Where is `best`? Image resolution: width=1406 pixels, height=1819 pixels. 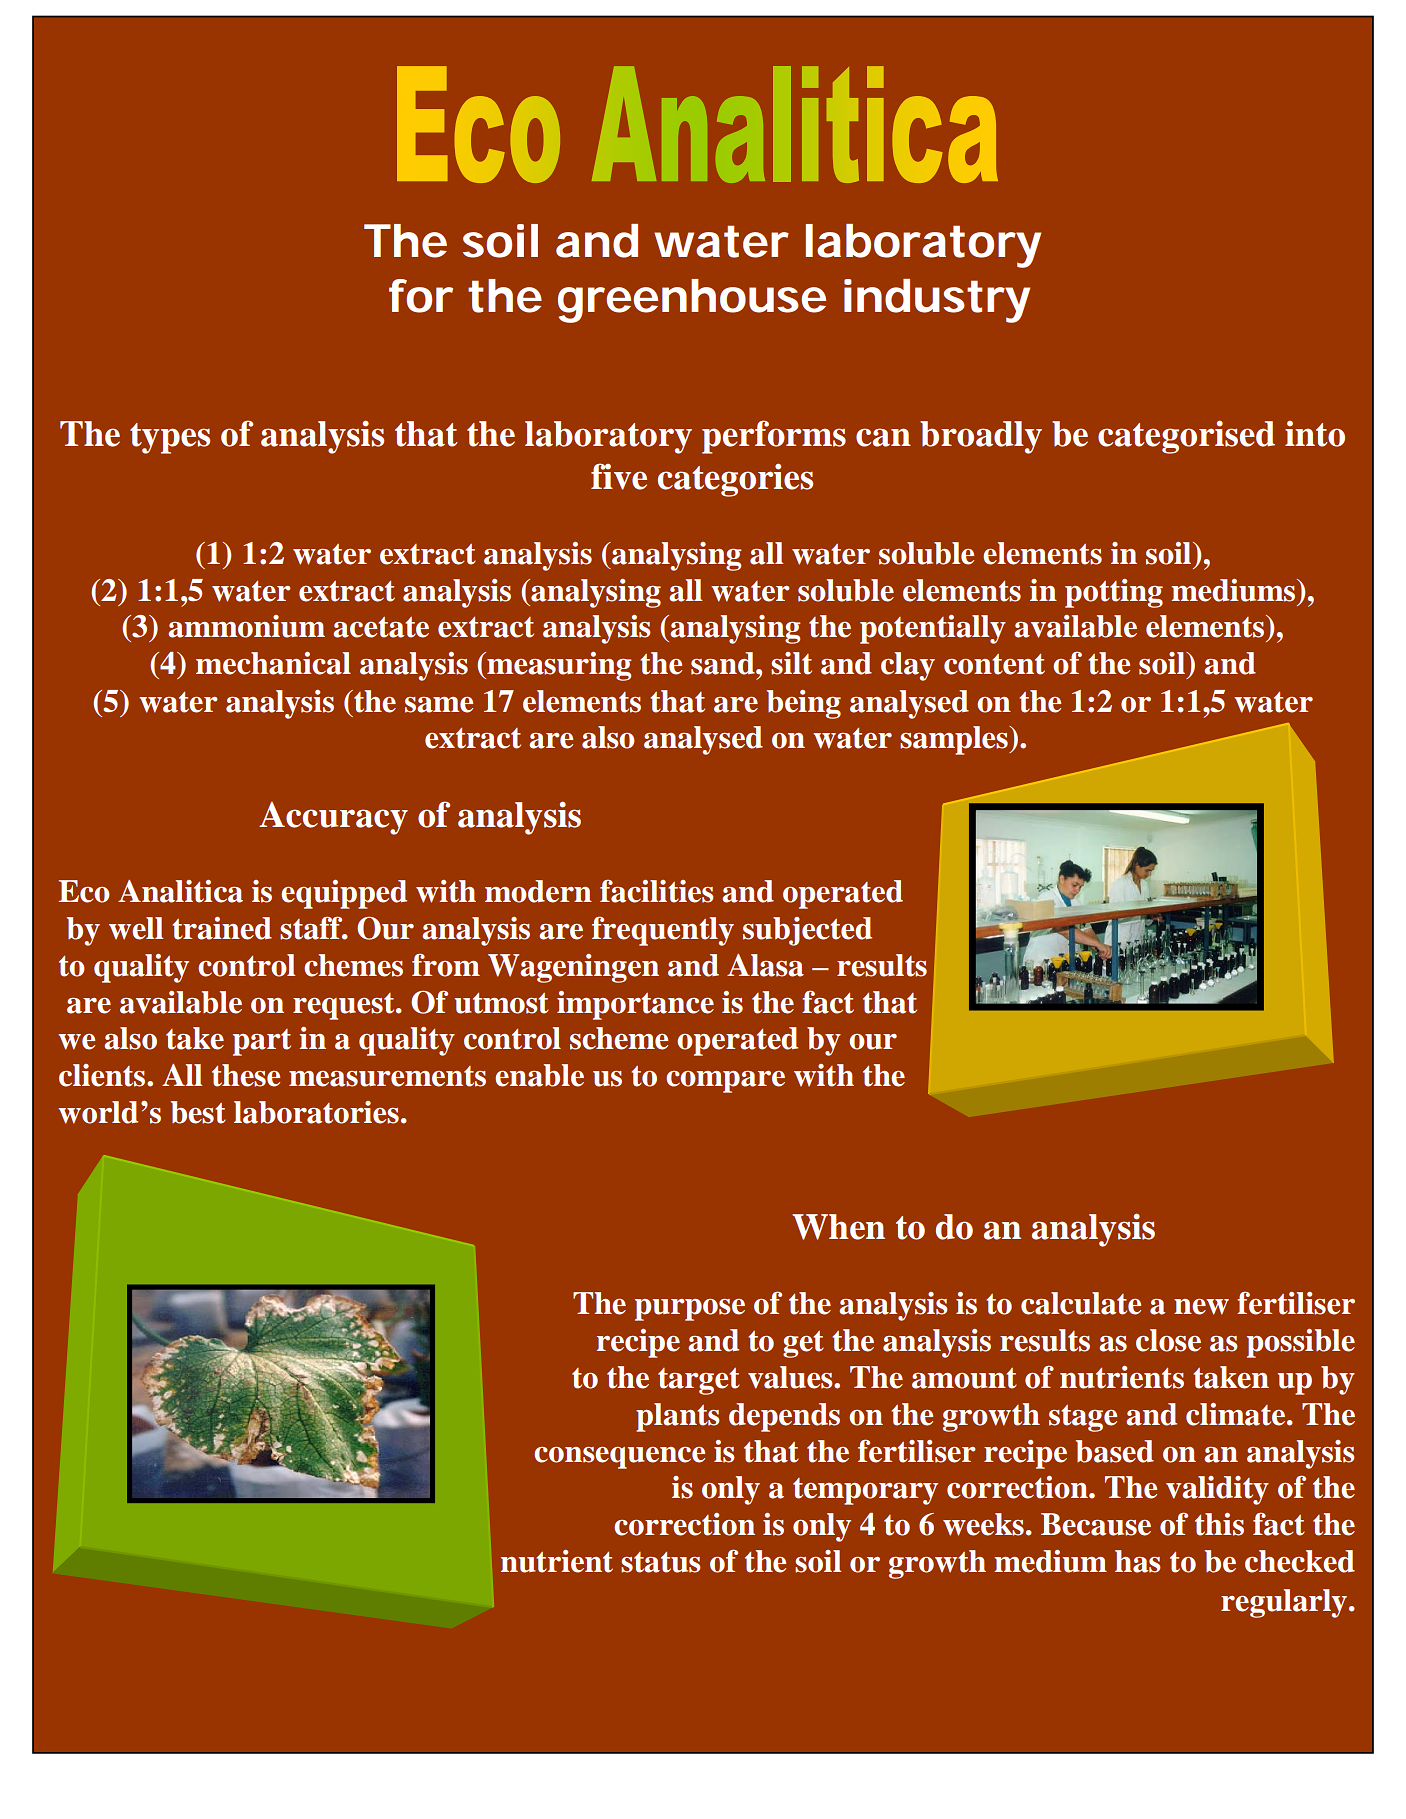 best is located at coordinates (198, 1112).
